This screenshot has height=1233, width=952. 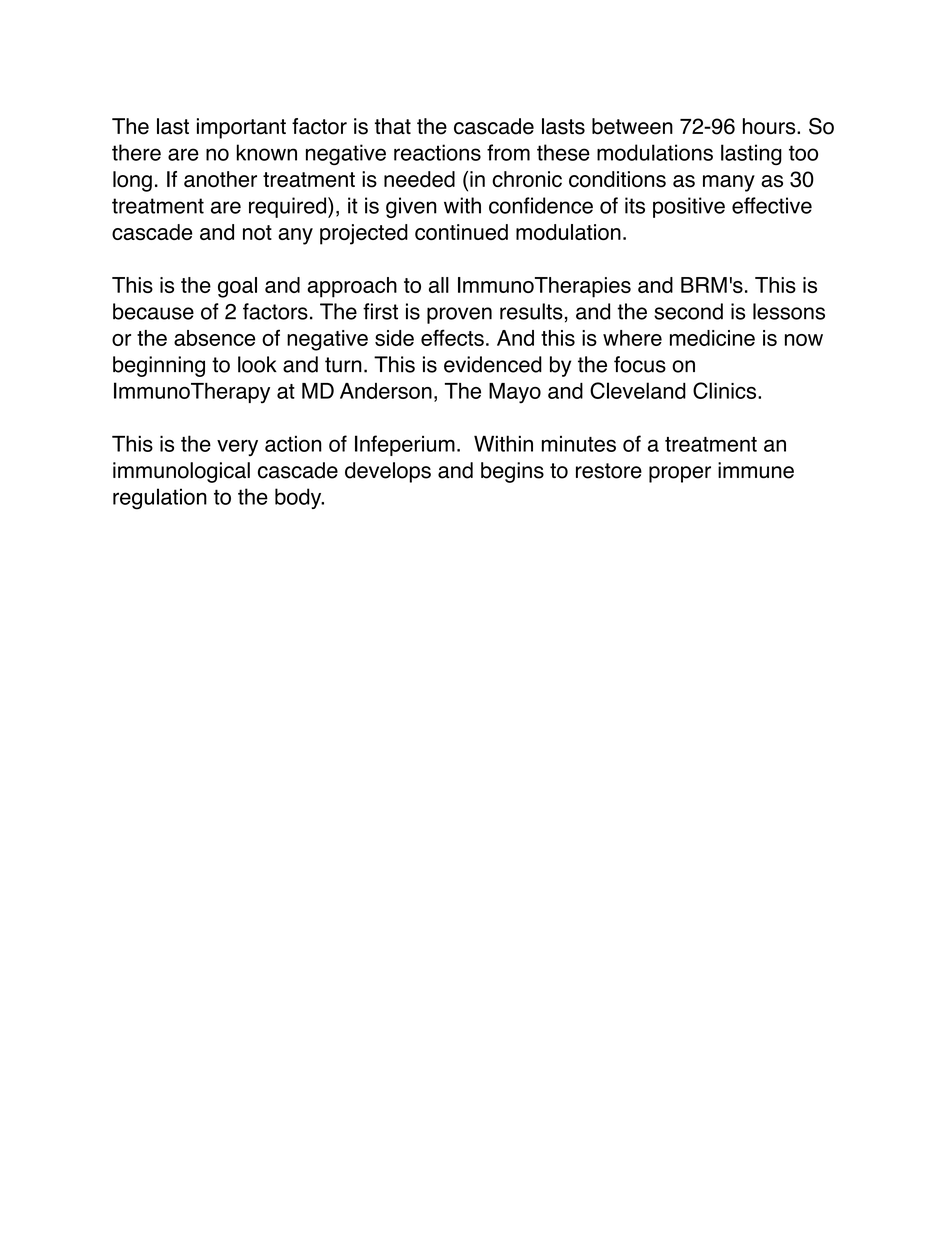 I want to click on immunological, so click(x=181, y=472).
